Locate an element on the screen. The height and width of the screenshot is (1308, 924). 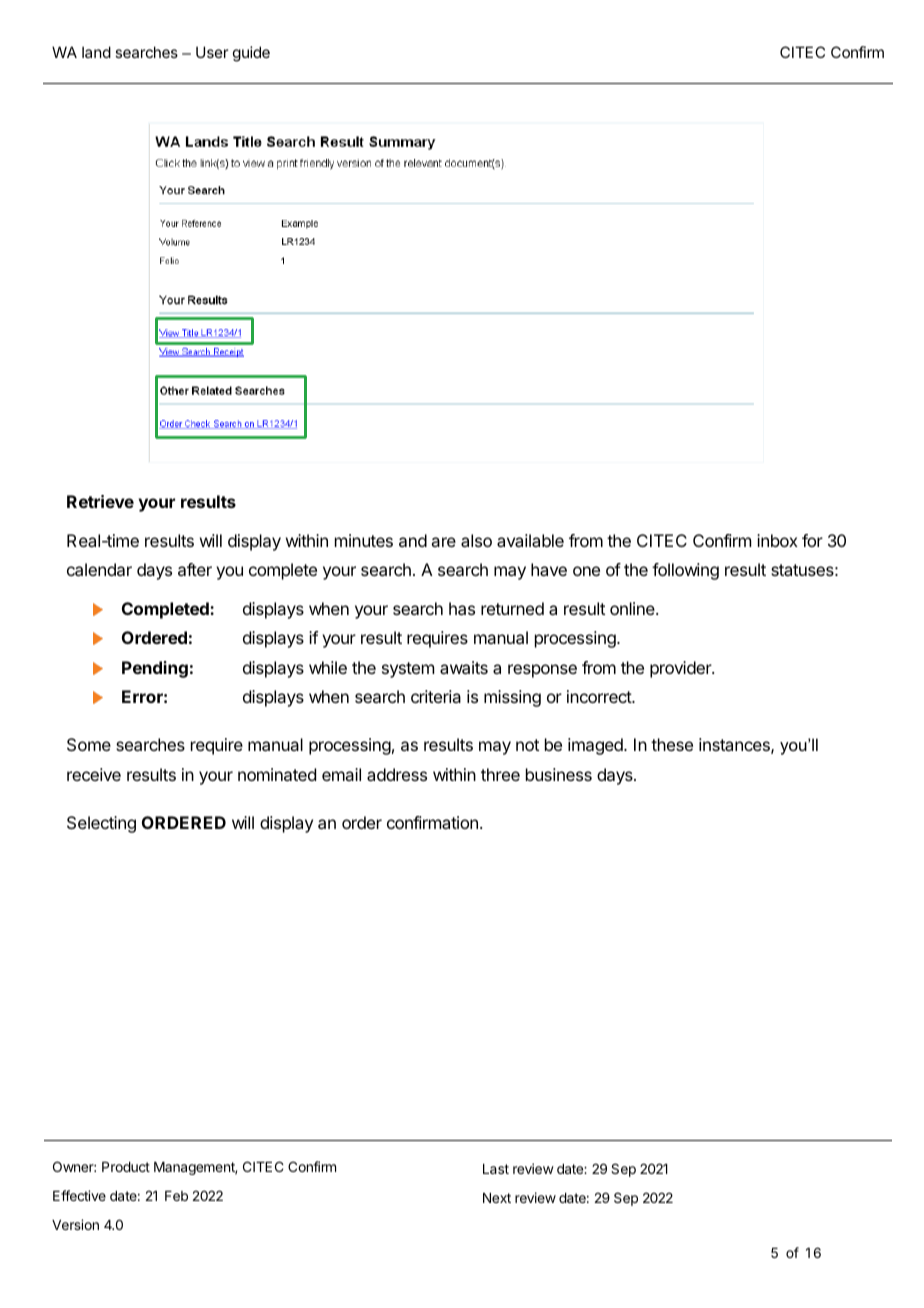
Feb is located at coordinates (176, 1196).
